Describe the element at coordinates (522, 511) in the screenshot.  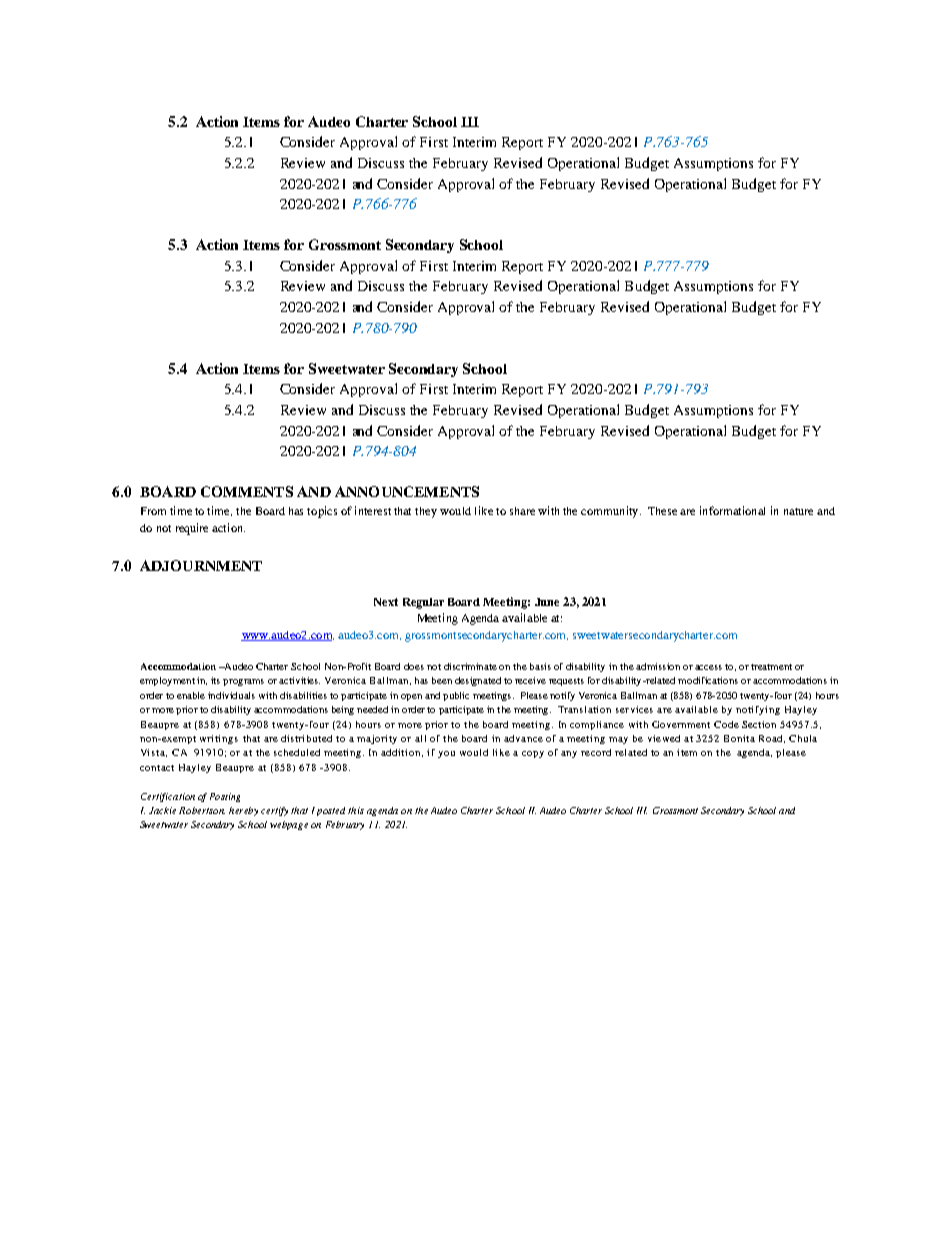
I see `share` at that location.
